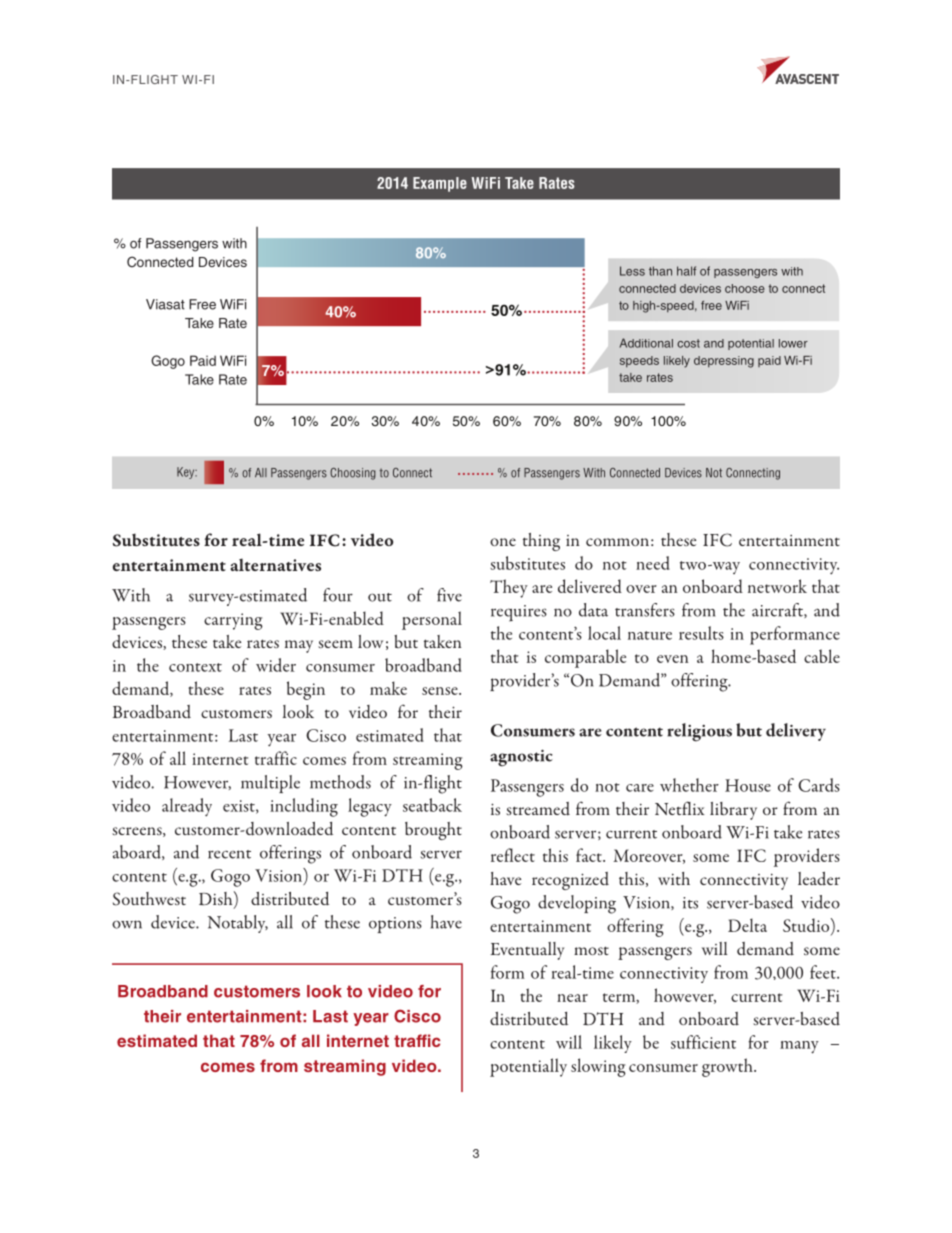 Image resolution: width=952 pixels, height=1233 pixels. What do you see at coordinates (519, 613) in the screenshot?
I see `requires` at bounding box center [519, 613].
